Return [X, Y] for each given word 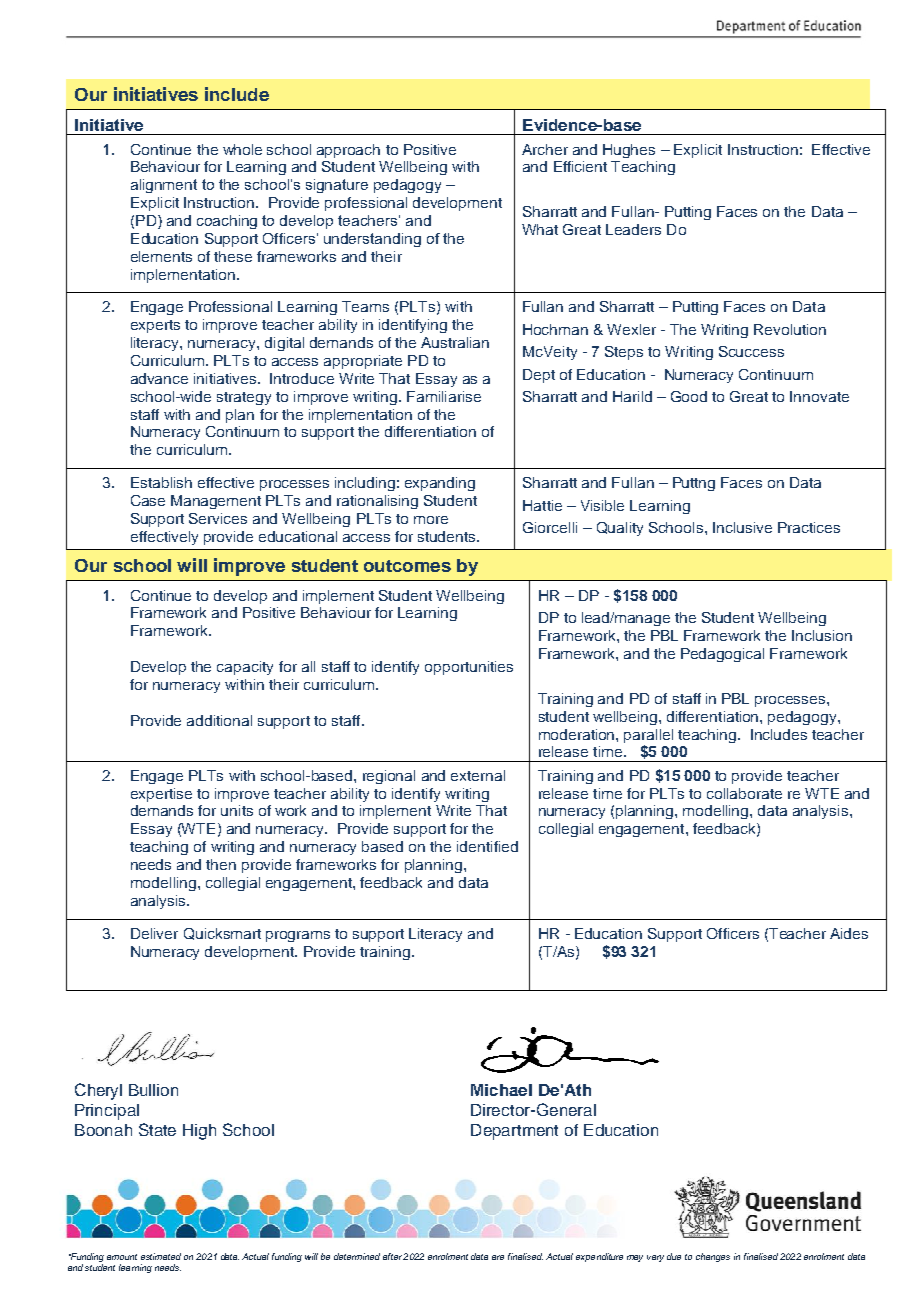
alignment [164, 186]
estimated [161, 1256]
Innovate [819, 396]
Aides [849, 933]
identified [487, 846]
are [498, 1257]
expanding [440, 484]
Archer [545, 149]
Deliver [154, 933]
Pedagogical [722, 655]
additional [219, 720]
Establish [161, 482]
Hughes [629, 151]
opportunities [469, 668]
